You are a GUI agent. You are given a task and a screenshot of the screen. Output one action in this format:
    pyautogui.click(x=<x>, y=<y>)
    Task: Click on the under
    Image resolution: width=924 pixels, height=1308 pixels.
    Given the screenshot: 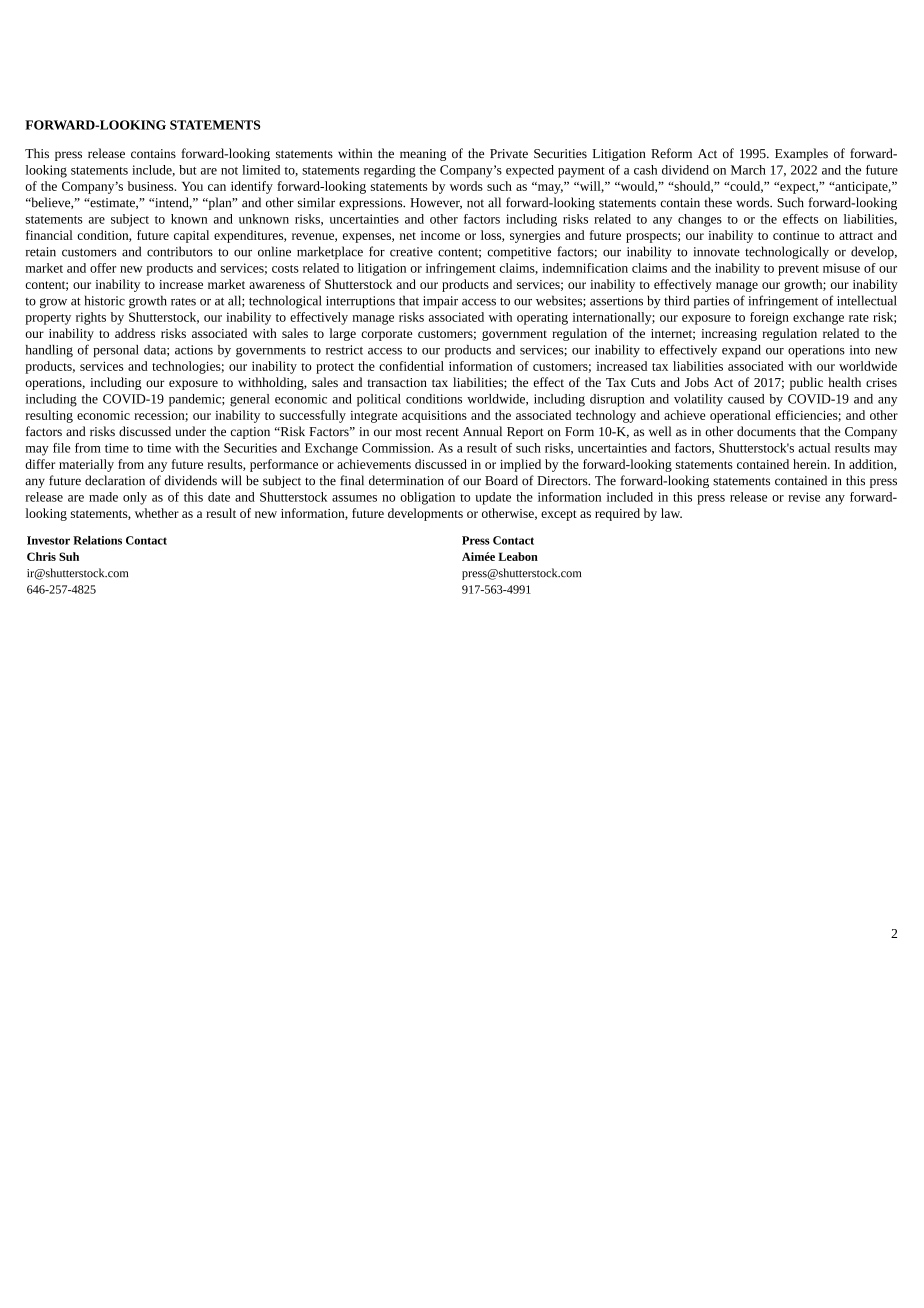 What is the action you would take?
    pyautogui.click(x=191, y=431)
